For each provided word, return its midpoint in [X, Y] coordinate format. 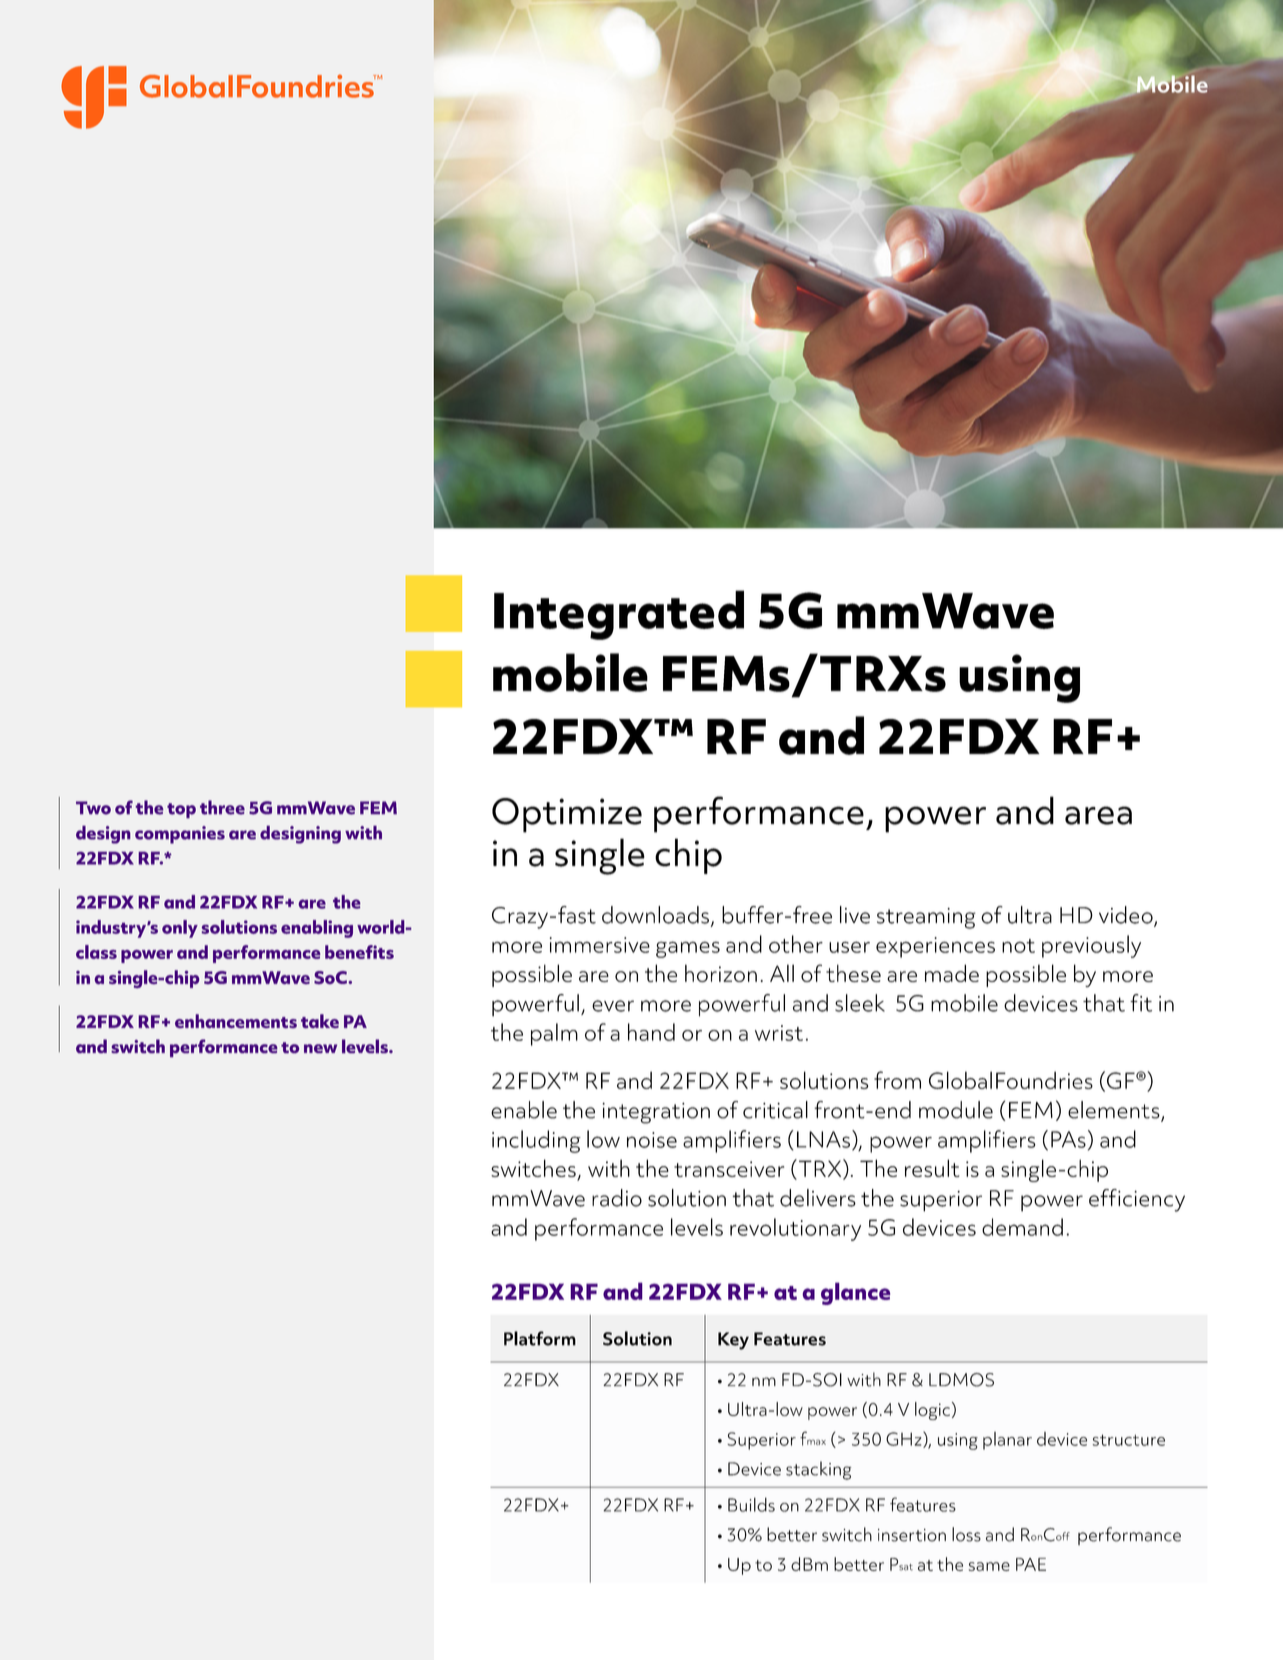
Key [733, 1341]
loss [966, 1534]
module [956, 1110]
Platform [540, 1338]
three [222, 807]
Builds [751, 1504]
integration [656, 1113]
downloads [655, 915]
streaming [926, 918]
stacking [818, 1470]
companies [180, 835]
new [320, 1048]
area [1098, 815]
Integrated [619, 615]
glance [855, 1293]
